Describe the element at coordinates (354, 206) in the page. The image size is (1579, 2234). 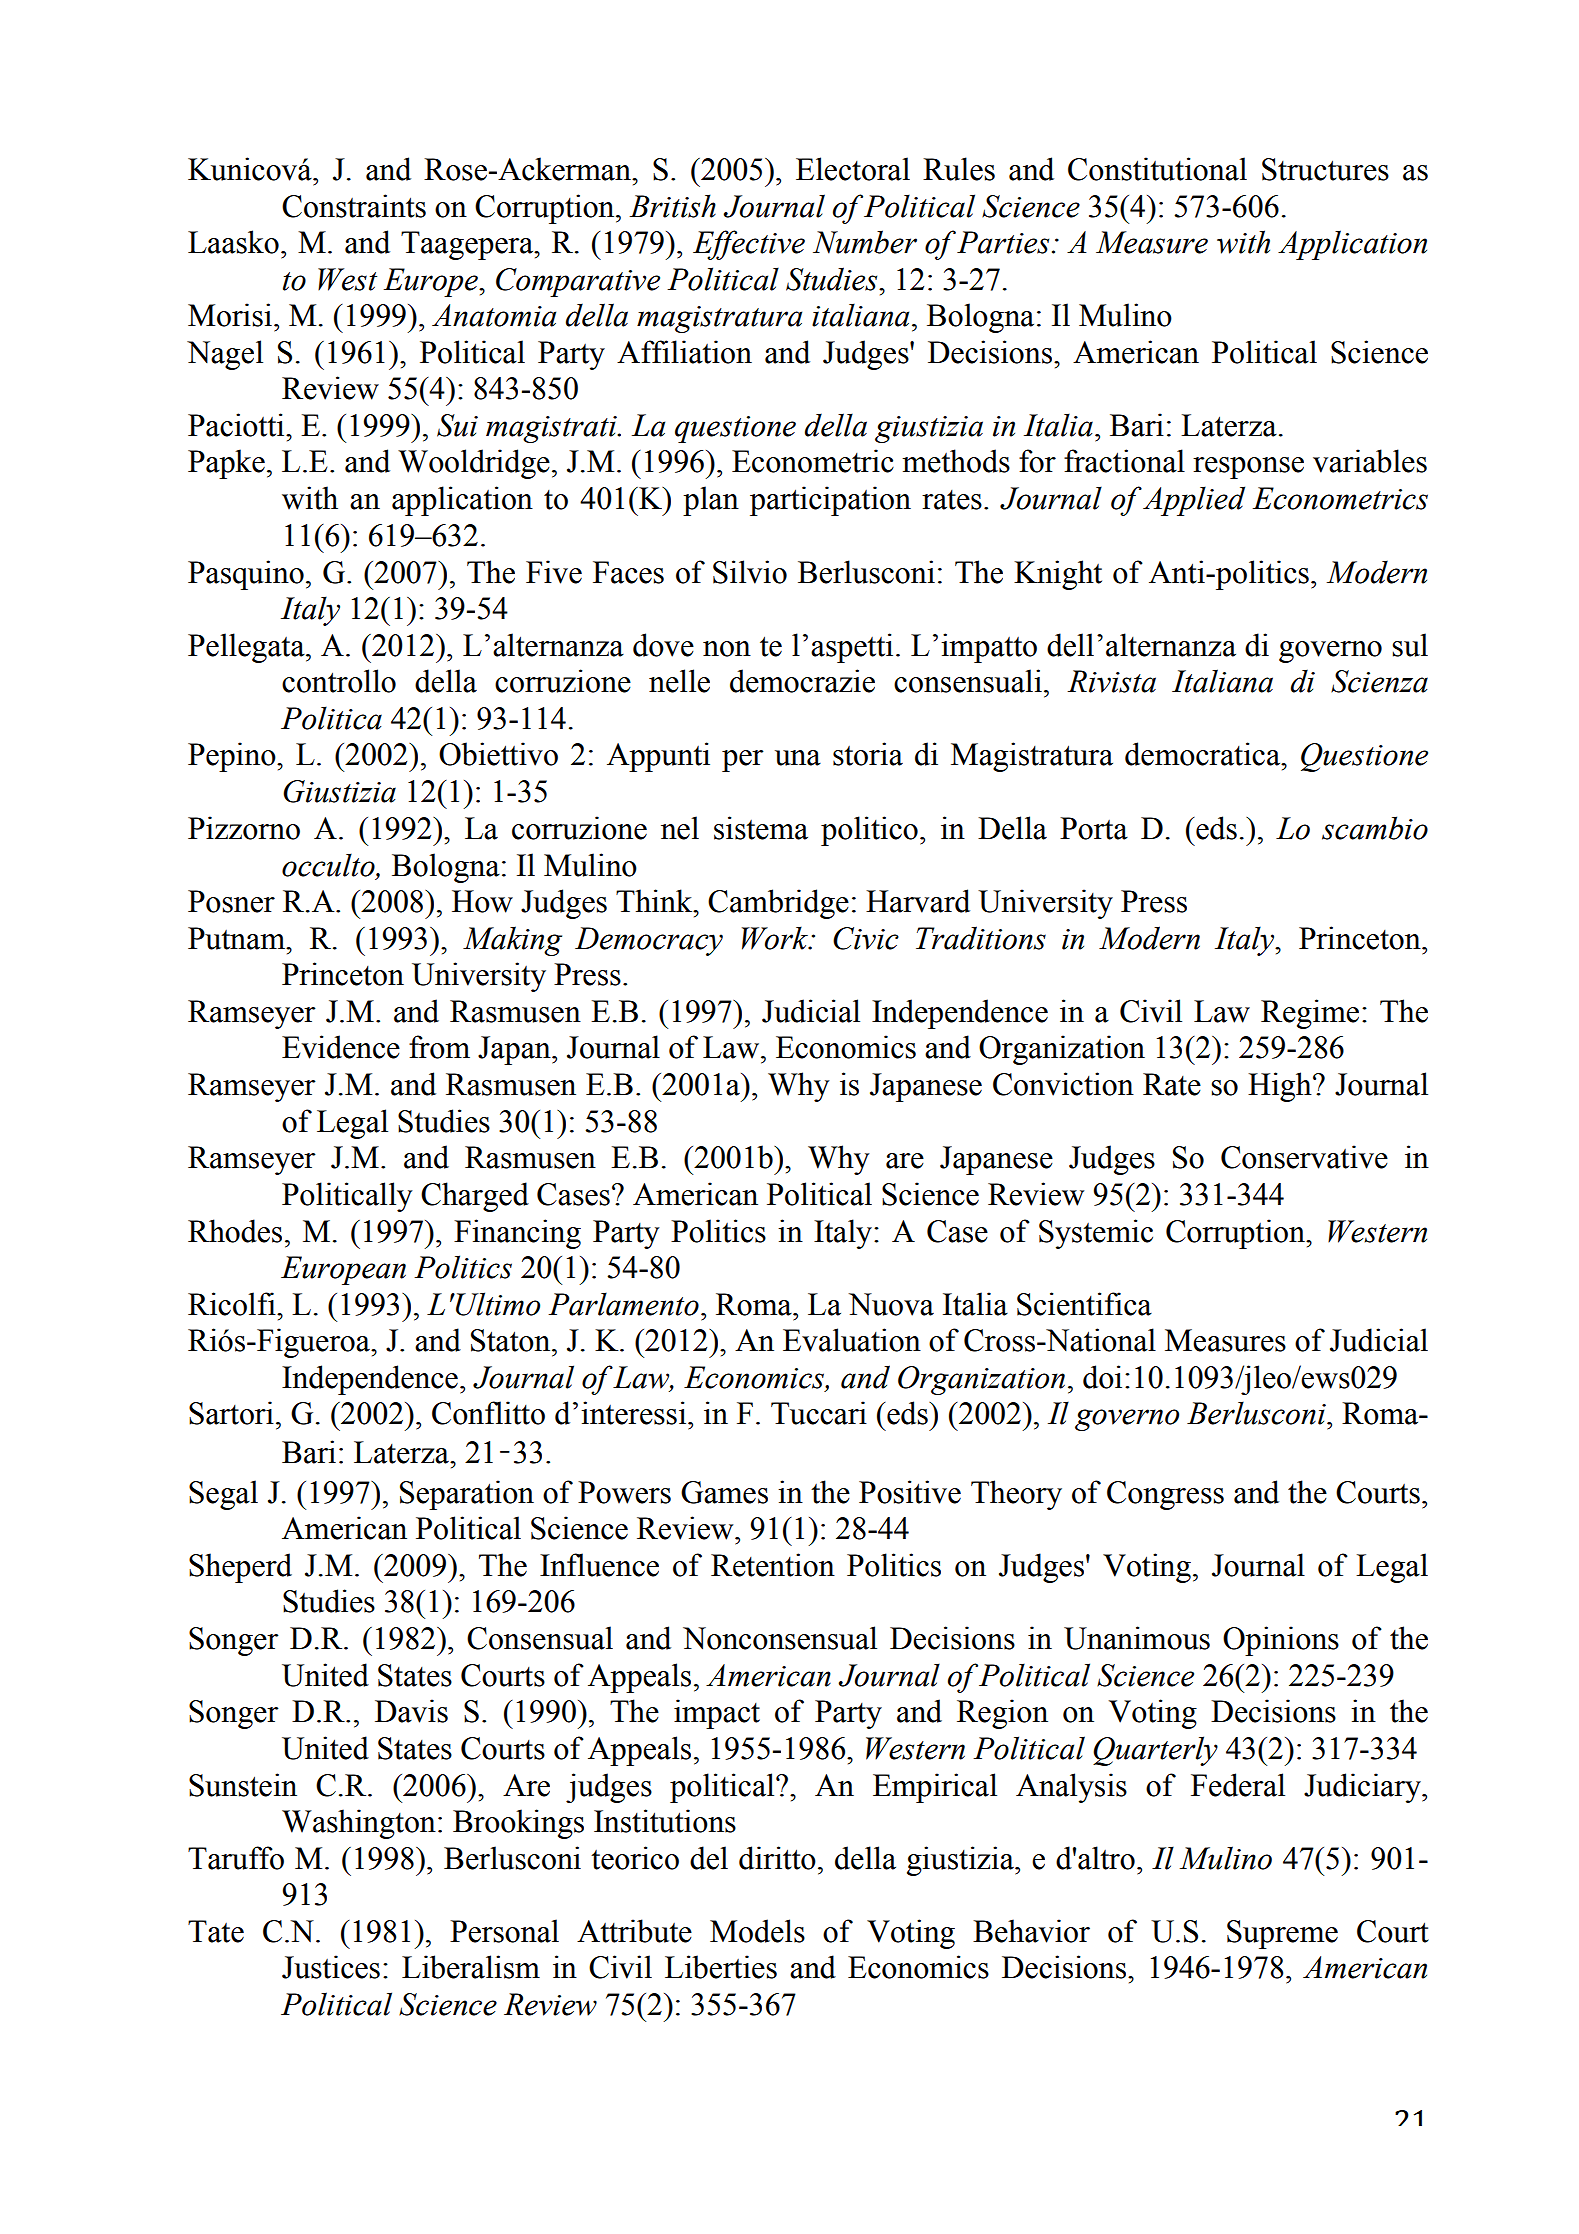
I see `Constraints` at that location.
